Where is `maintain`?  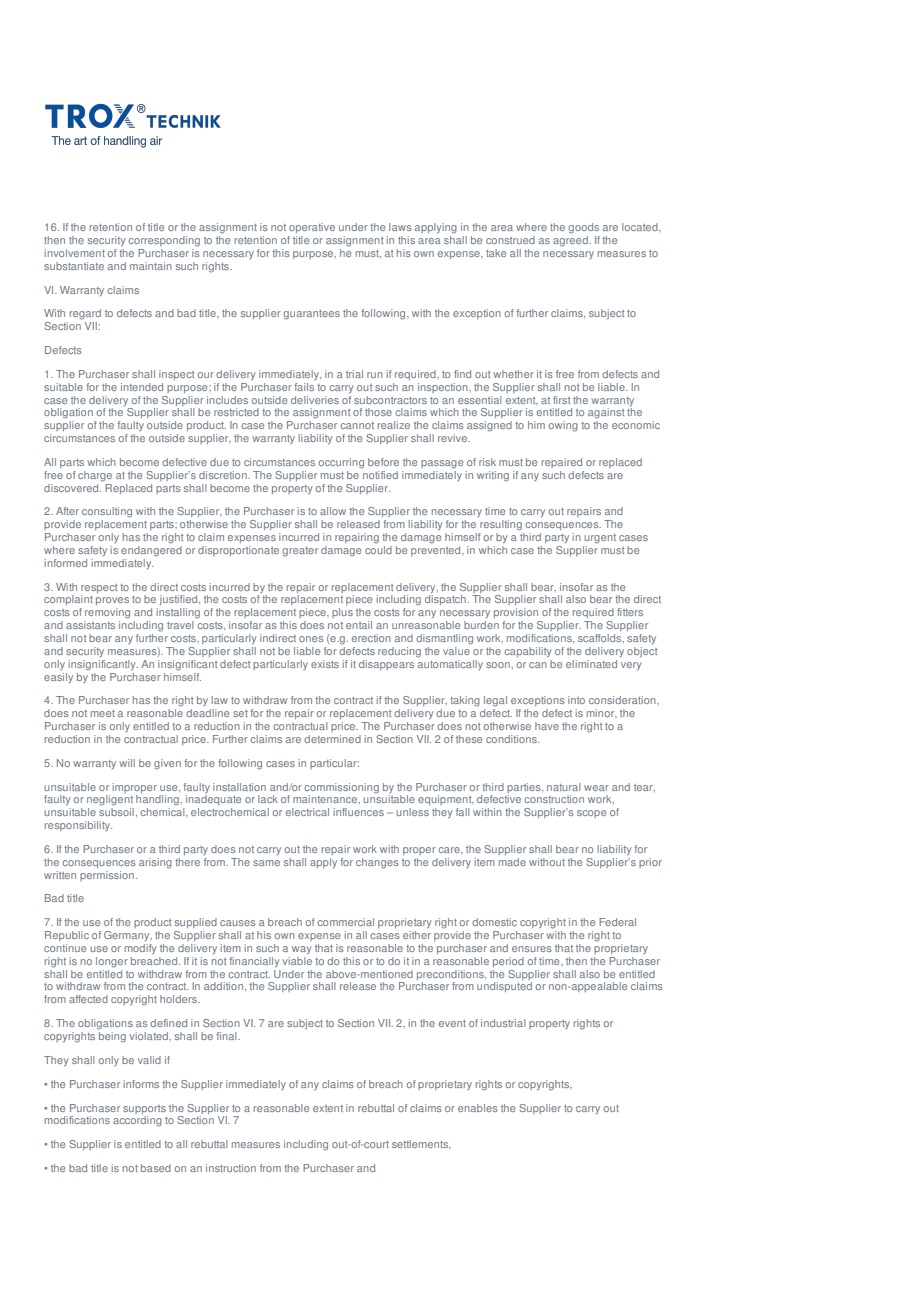 maintain is located at coordinates (151, 266).
